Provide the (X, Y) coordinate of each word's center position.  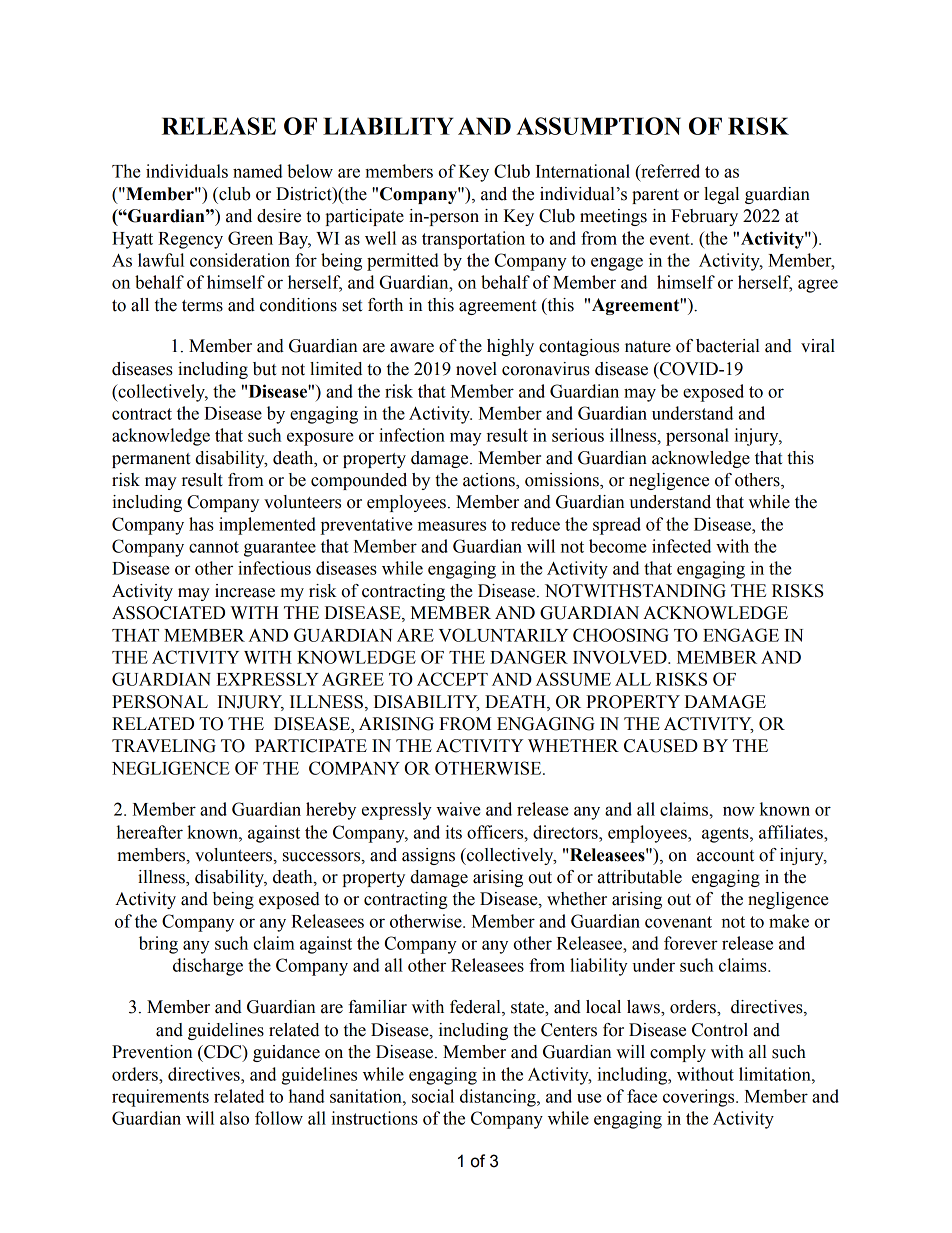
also (234, 1118)
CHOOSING (621, 635)
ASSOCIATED (168, 613)
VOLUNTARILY (503, 635)
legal (721, 195)
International (583, 171)
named (258, 171)
